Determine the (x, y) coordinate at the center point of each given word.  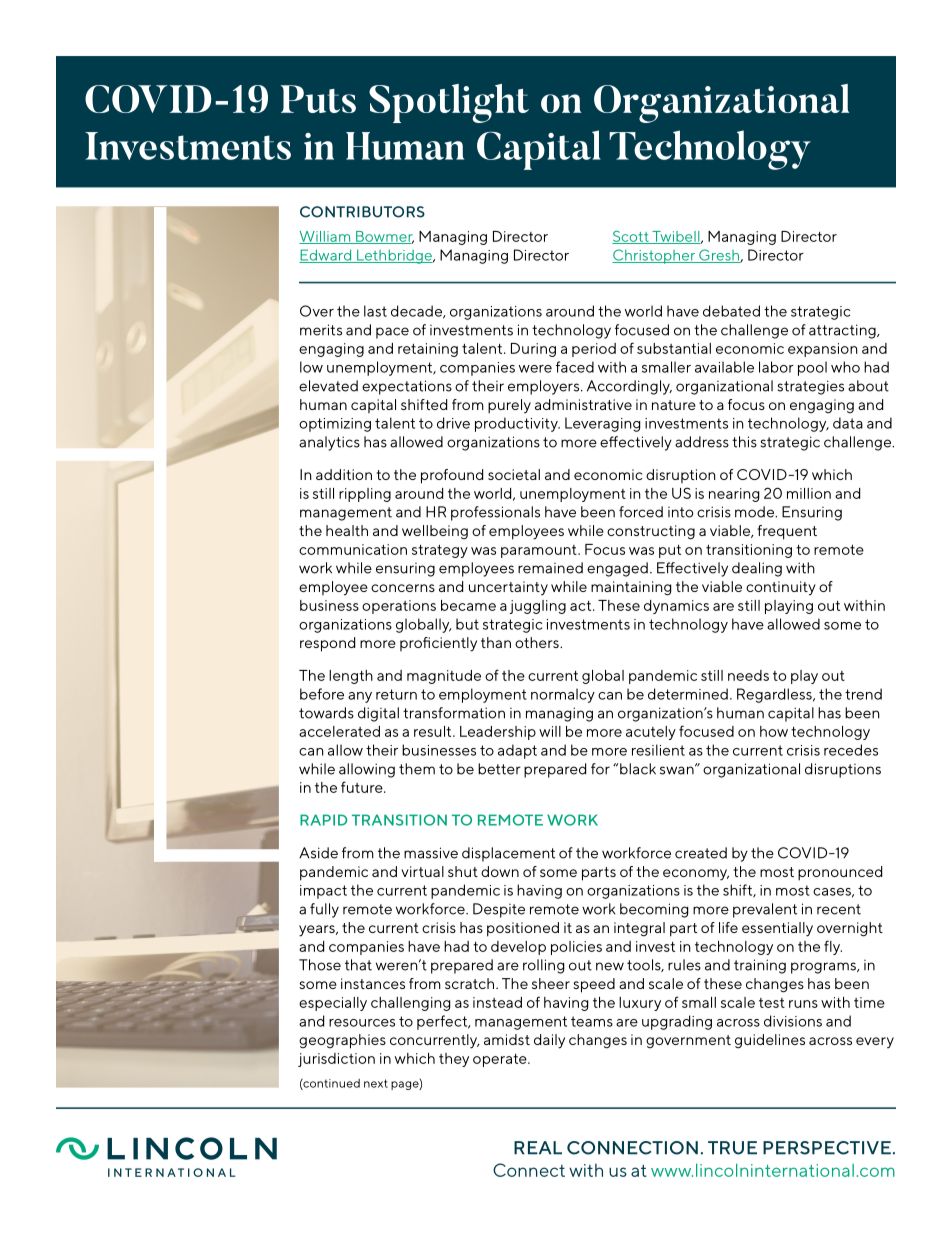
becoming (654, 910)
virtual (422, 871)
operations (399, 607)
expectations (407, 387)
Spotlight (449, 103)
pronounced (840, 873)
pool (812, 368)
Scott (631, 237)
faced (575, 367)
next (376, 1083)
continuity (781, 588)
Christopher (655, 256)
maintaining (631, 588)
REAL (538, 1148)
